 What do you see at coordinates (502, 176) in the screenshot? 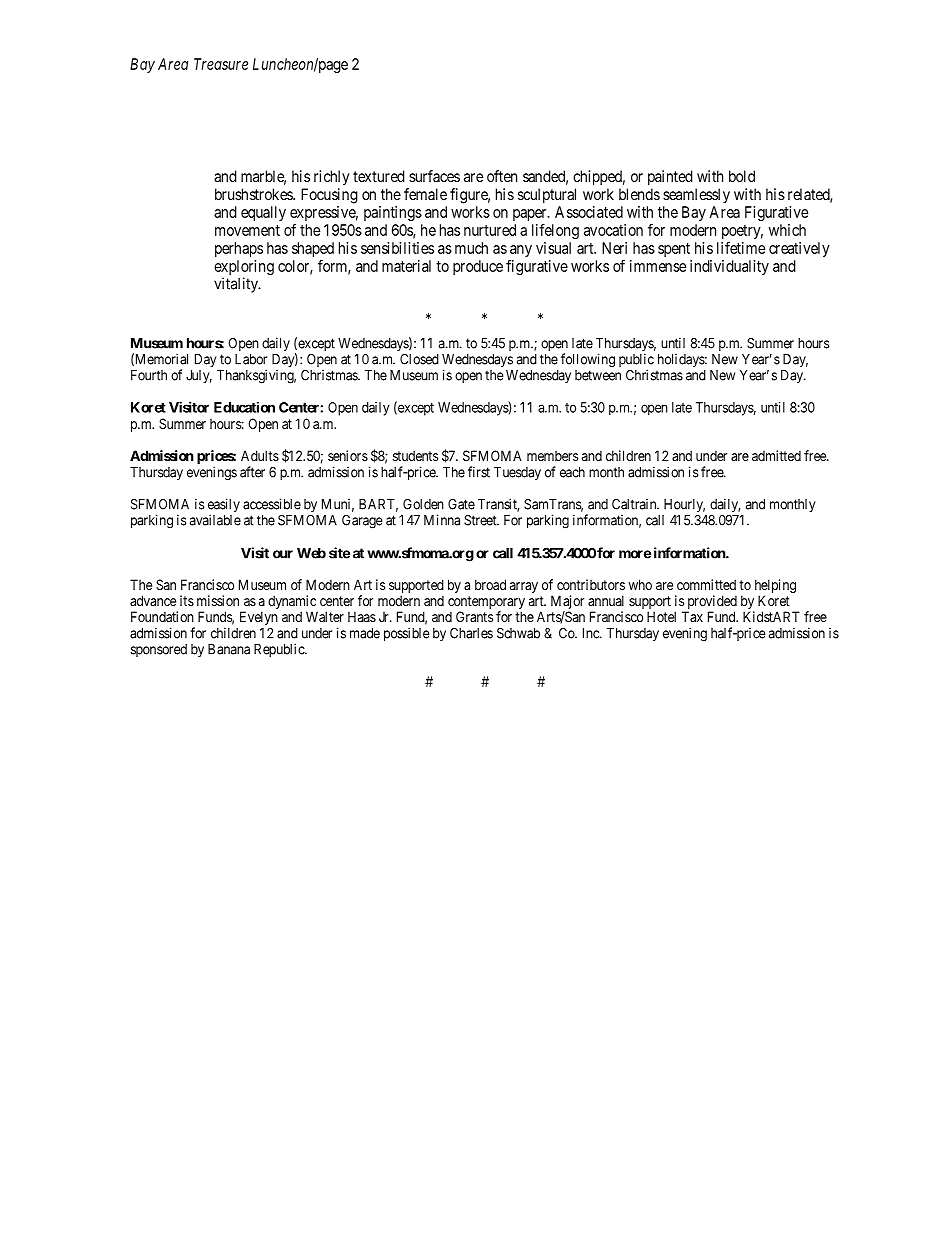
I see `often` at bounding box center [502, 176].
